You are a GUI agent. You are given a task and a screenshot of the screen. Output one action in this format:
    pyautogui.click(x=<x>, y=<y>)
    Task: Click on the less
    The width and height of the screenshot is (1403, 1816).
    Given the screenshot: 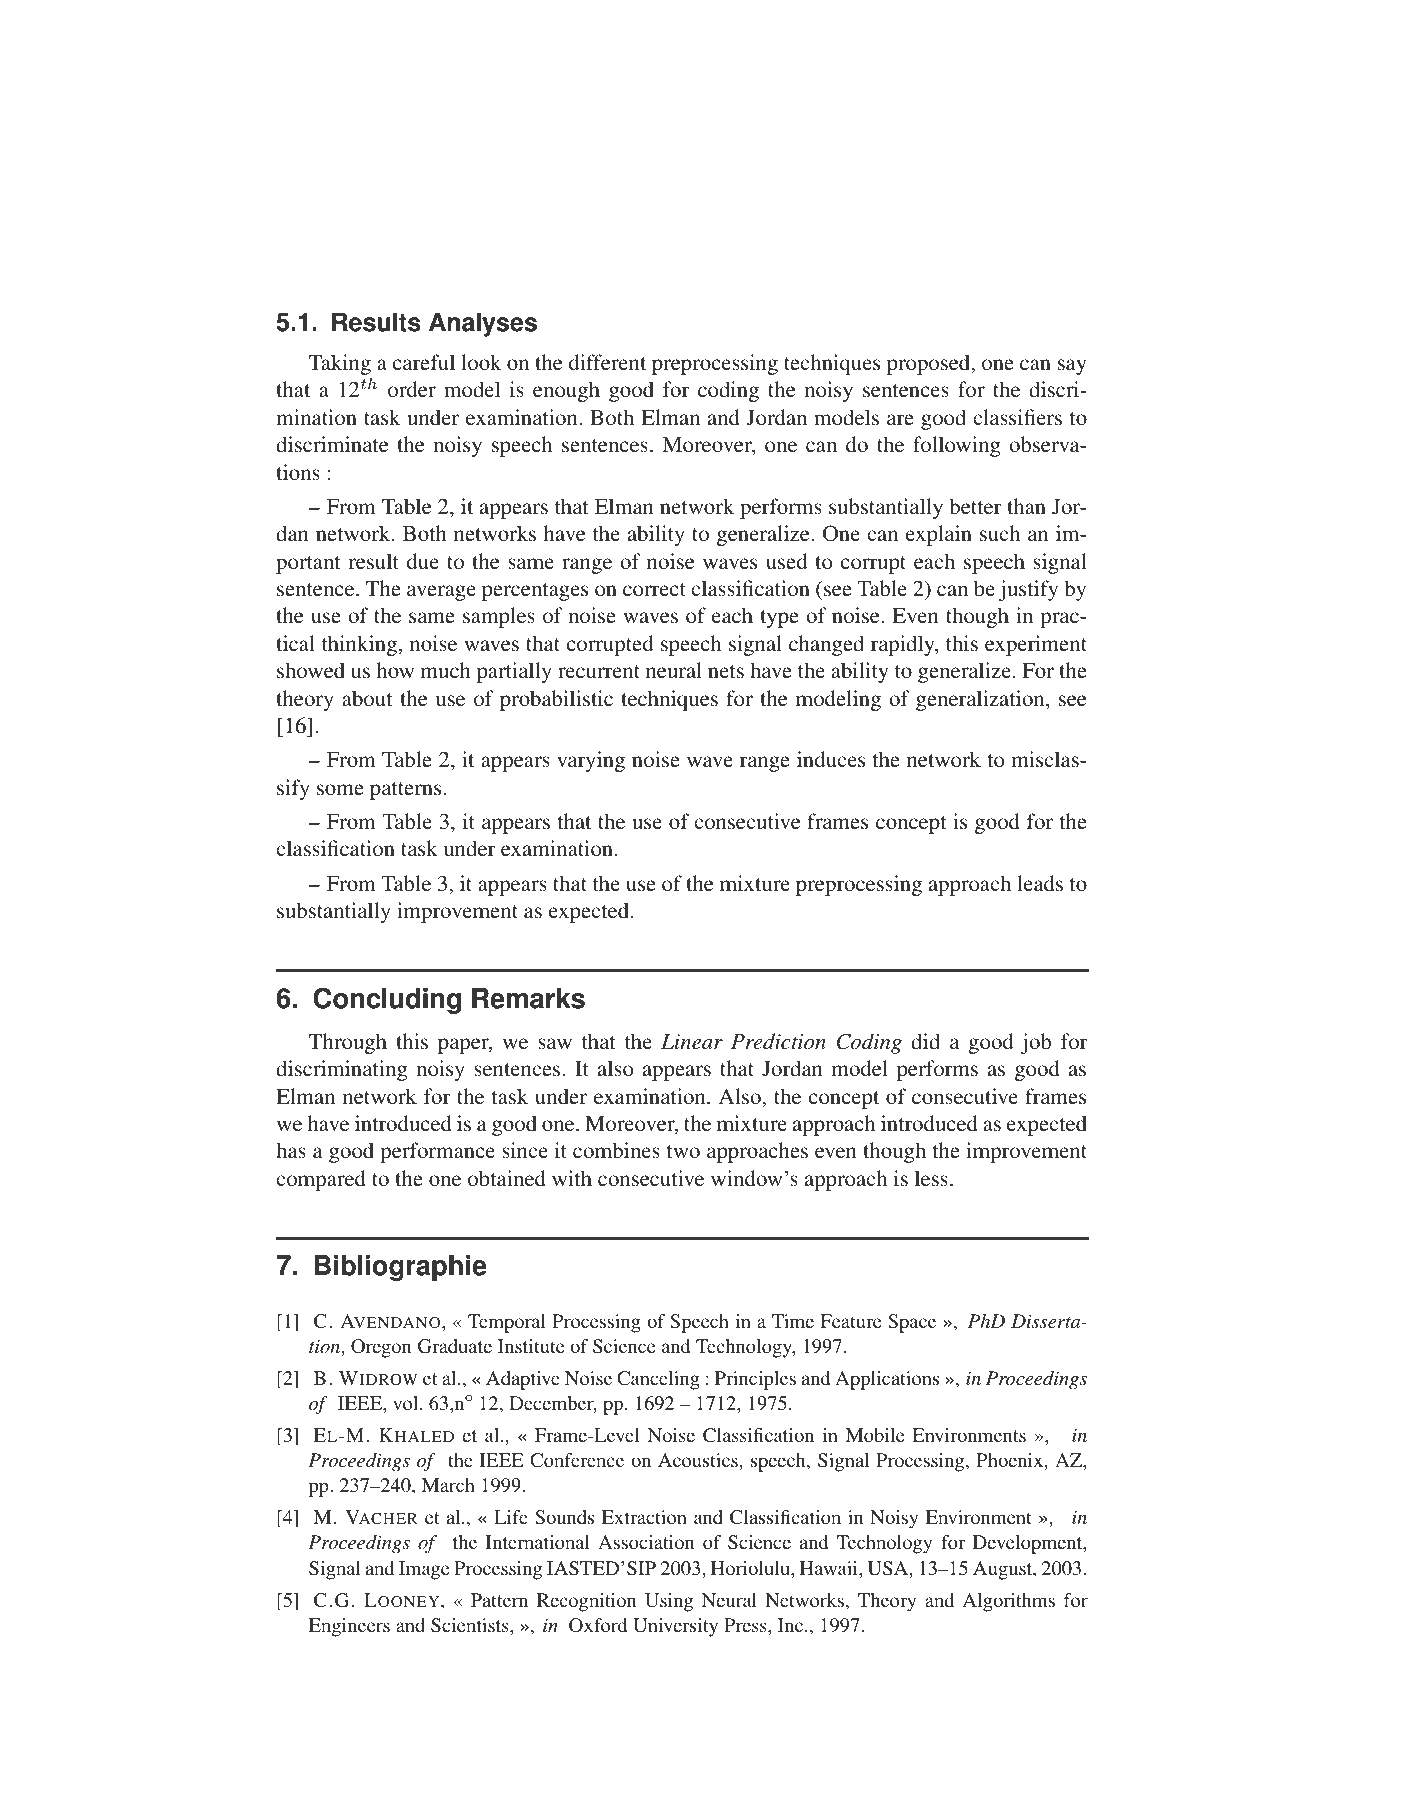 What is the action you would take?
    pyautogui.click(x=931, y=1178)
